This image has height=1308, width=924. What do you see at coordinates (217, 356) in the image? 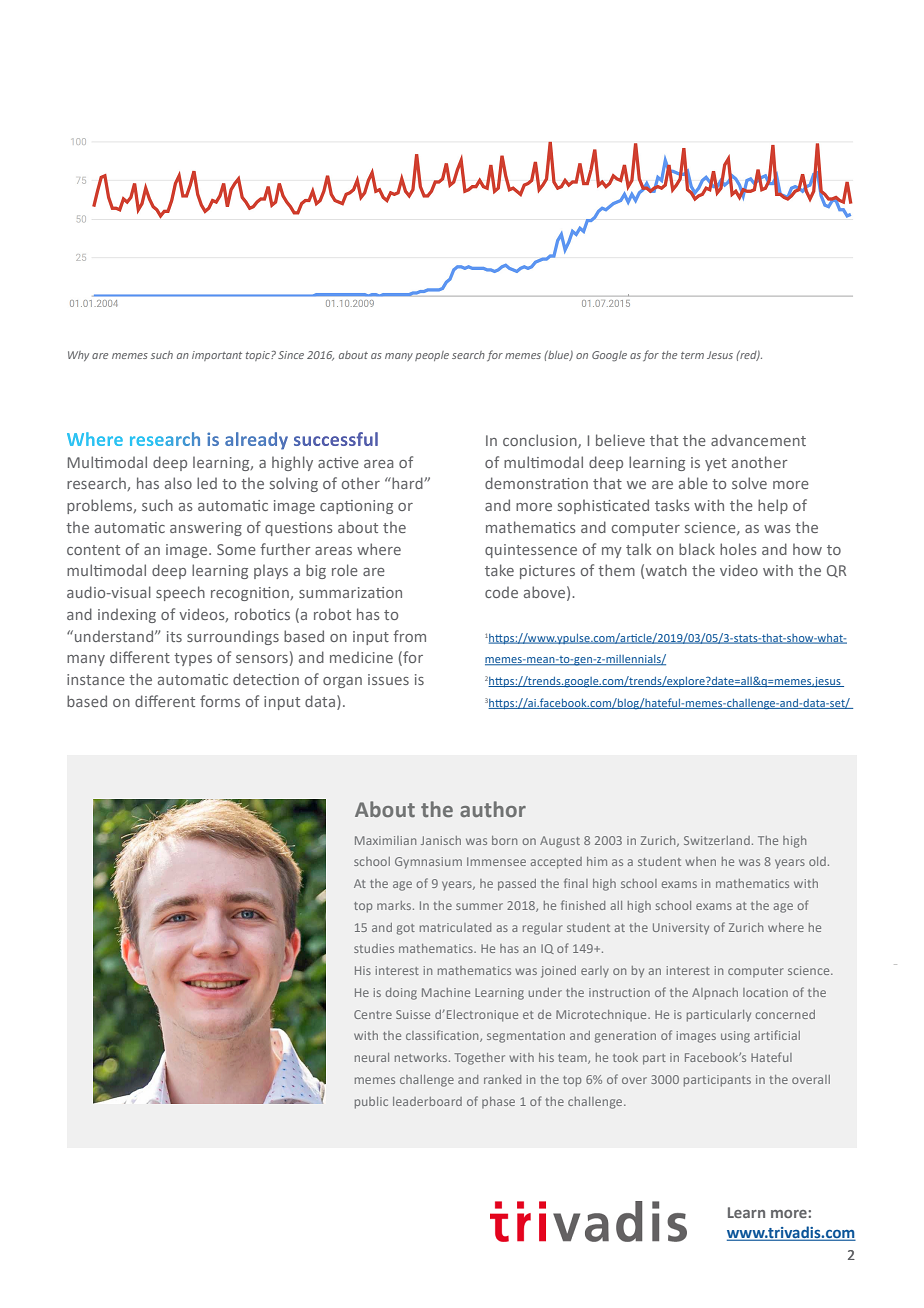
I see `important` at bounding box center [217, 356].
